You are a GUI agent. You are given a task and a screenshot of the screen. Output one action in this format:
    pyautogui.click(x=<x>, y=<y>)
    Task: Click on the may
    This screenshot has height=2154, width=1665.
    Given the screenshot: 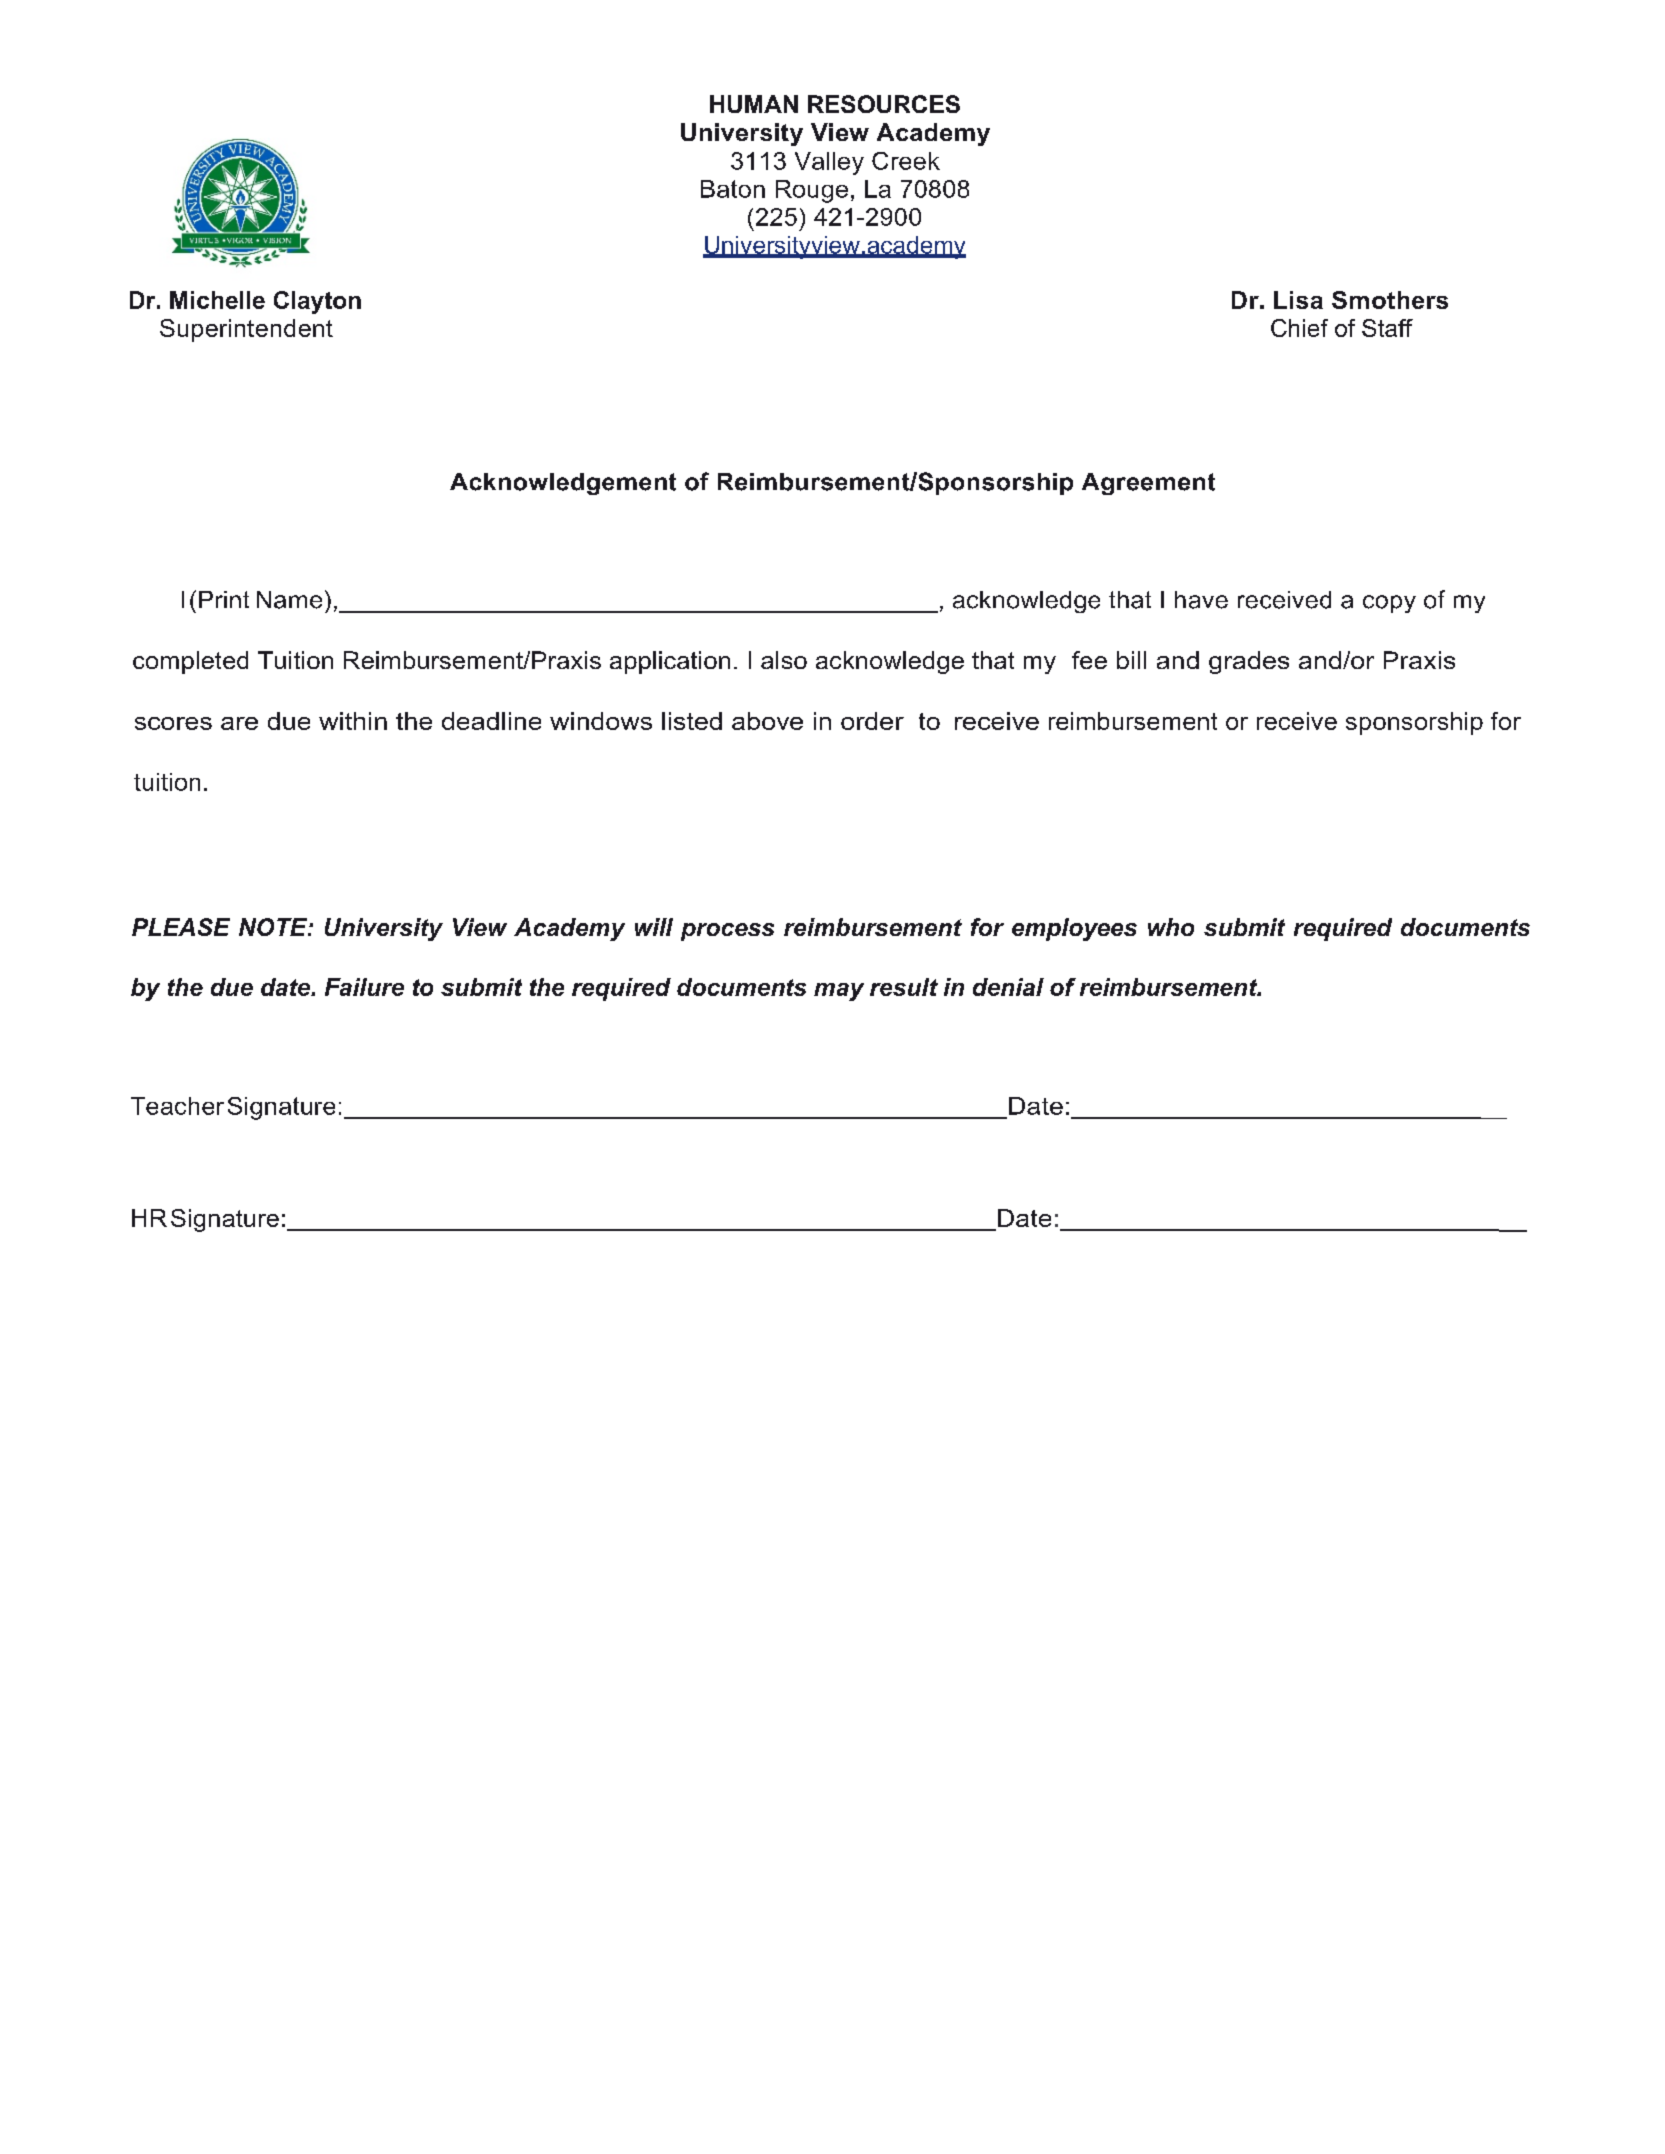 What is the action you would take?
    pyautogui.click(x=839, y=992)
